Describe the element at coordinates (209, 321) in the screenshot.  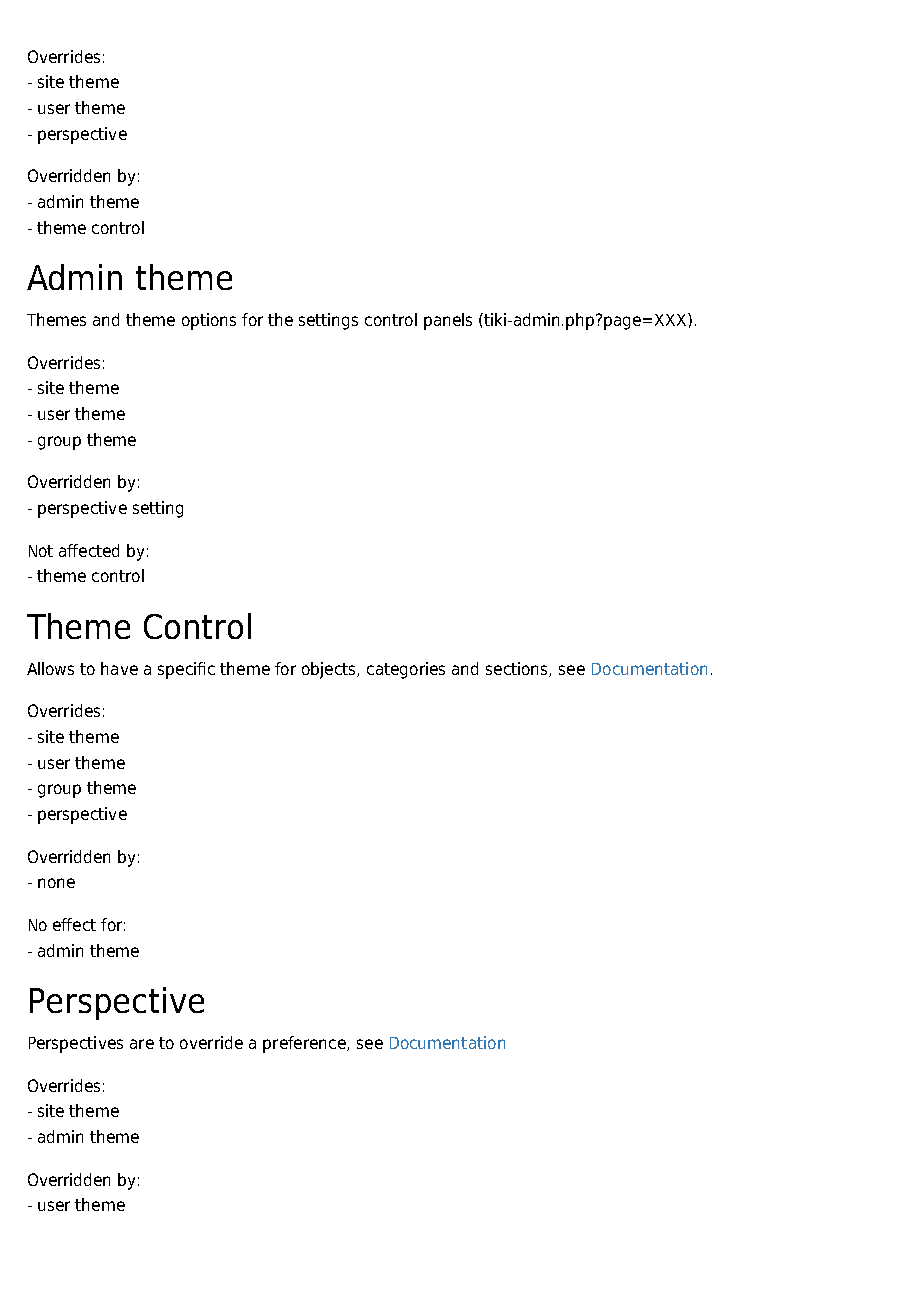
I see `options` at that location.
